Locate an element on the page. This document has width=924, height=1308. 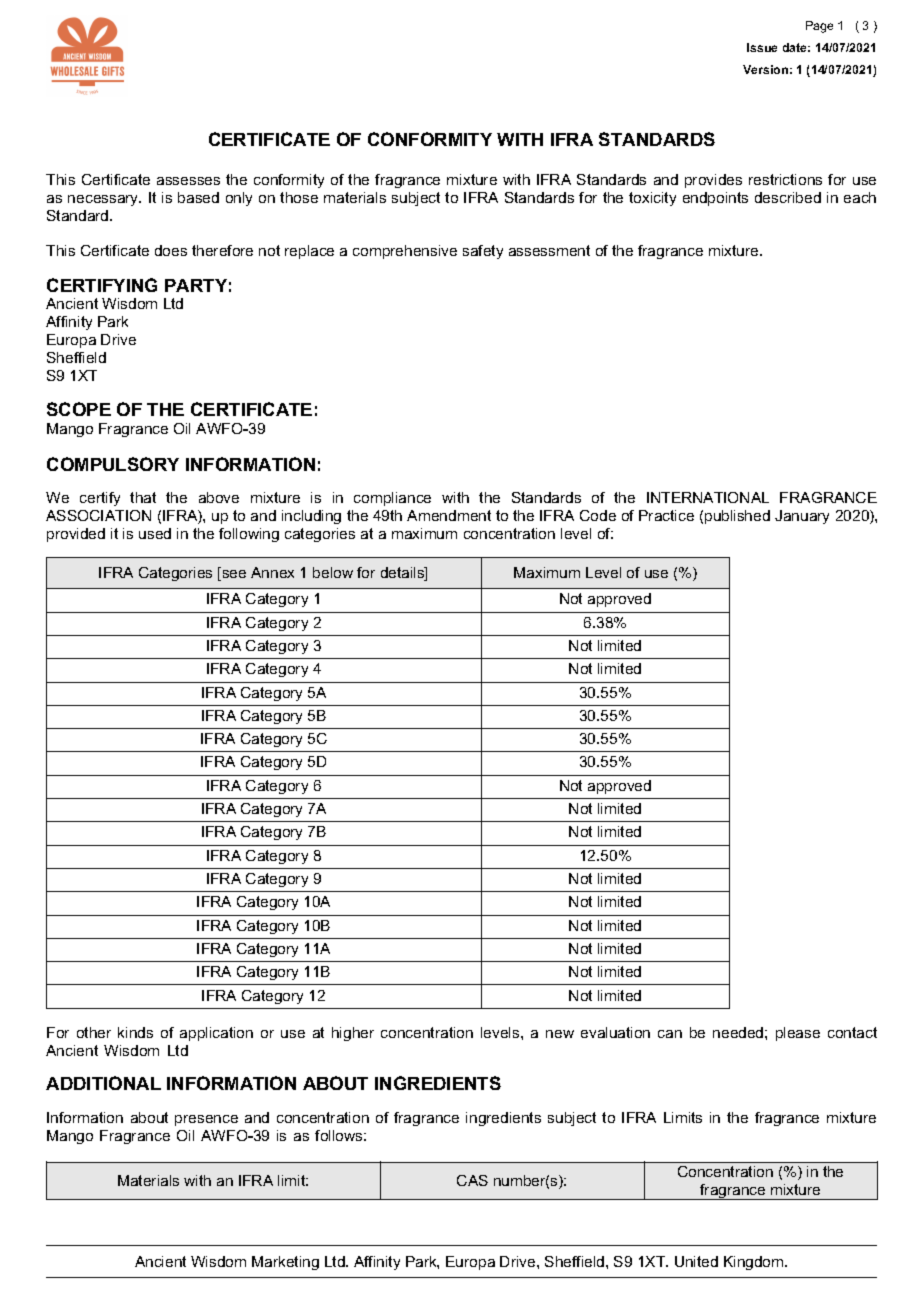
new is located at coordinates (560, 1034).
